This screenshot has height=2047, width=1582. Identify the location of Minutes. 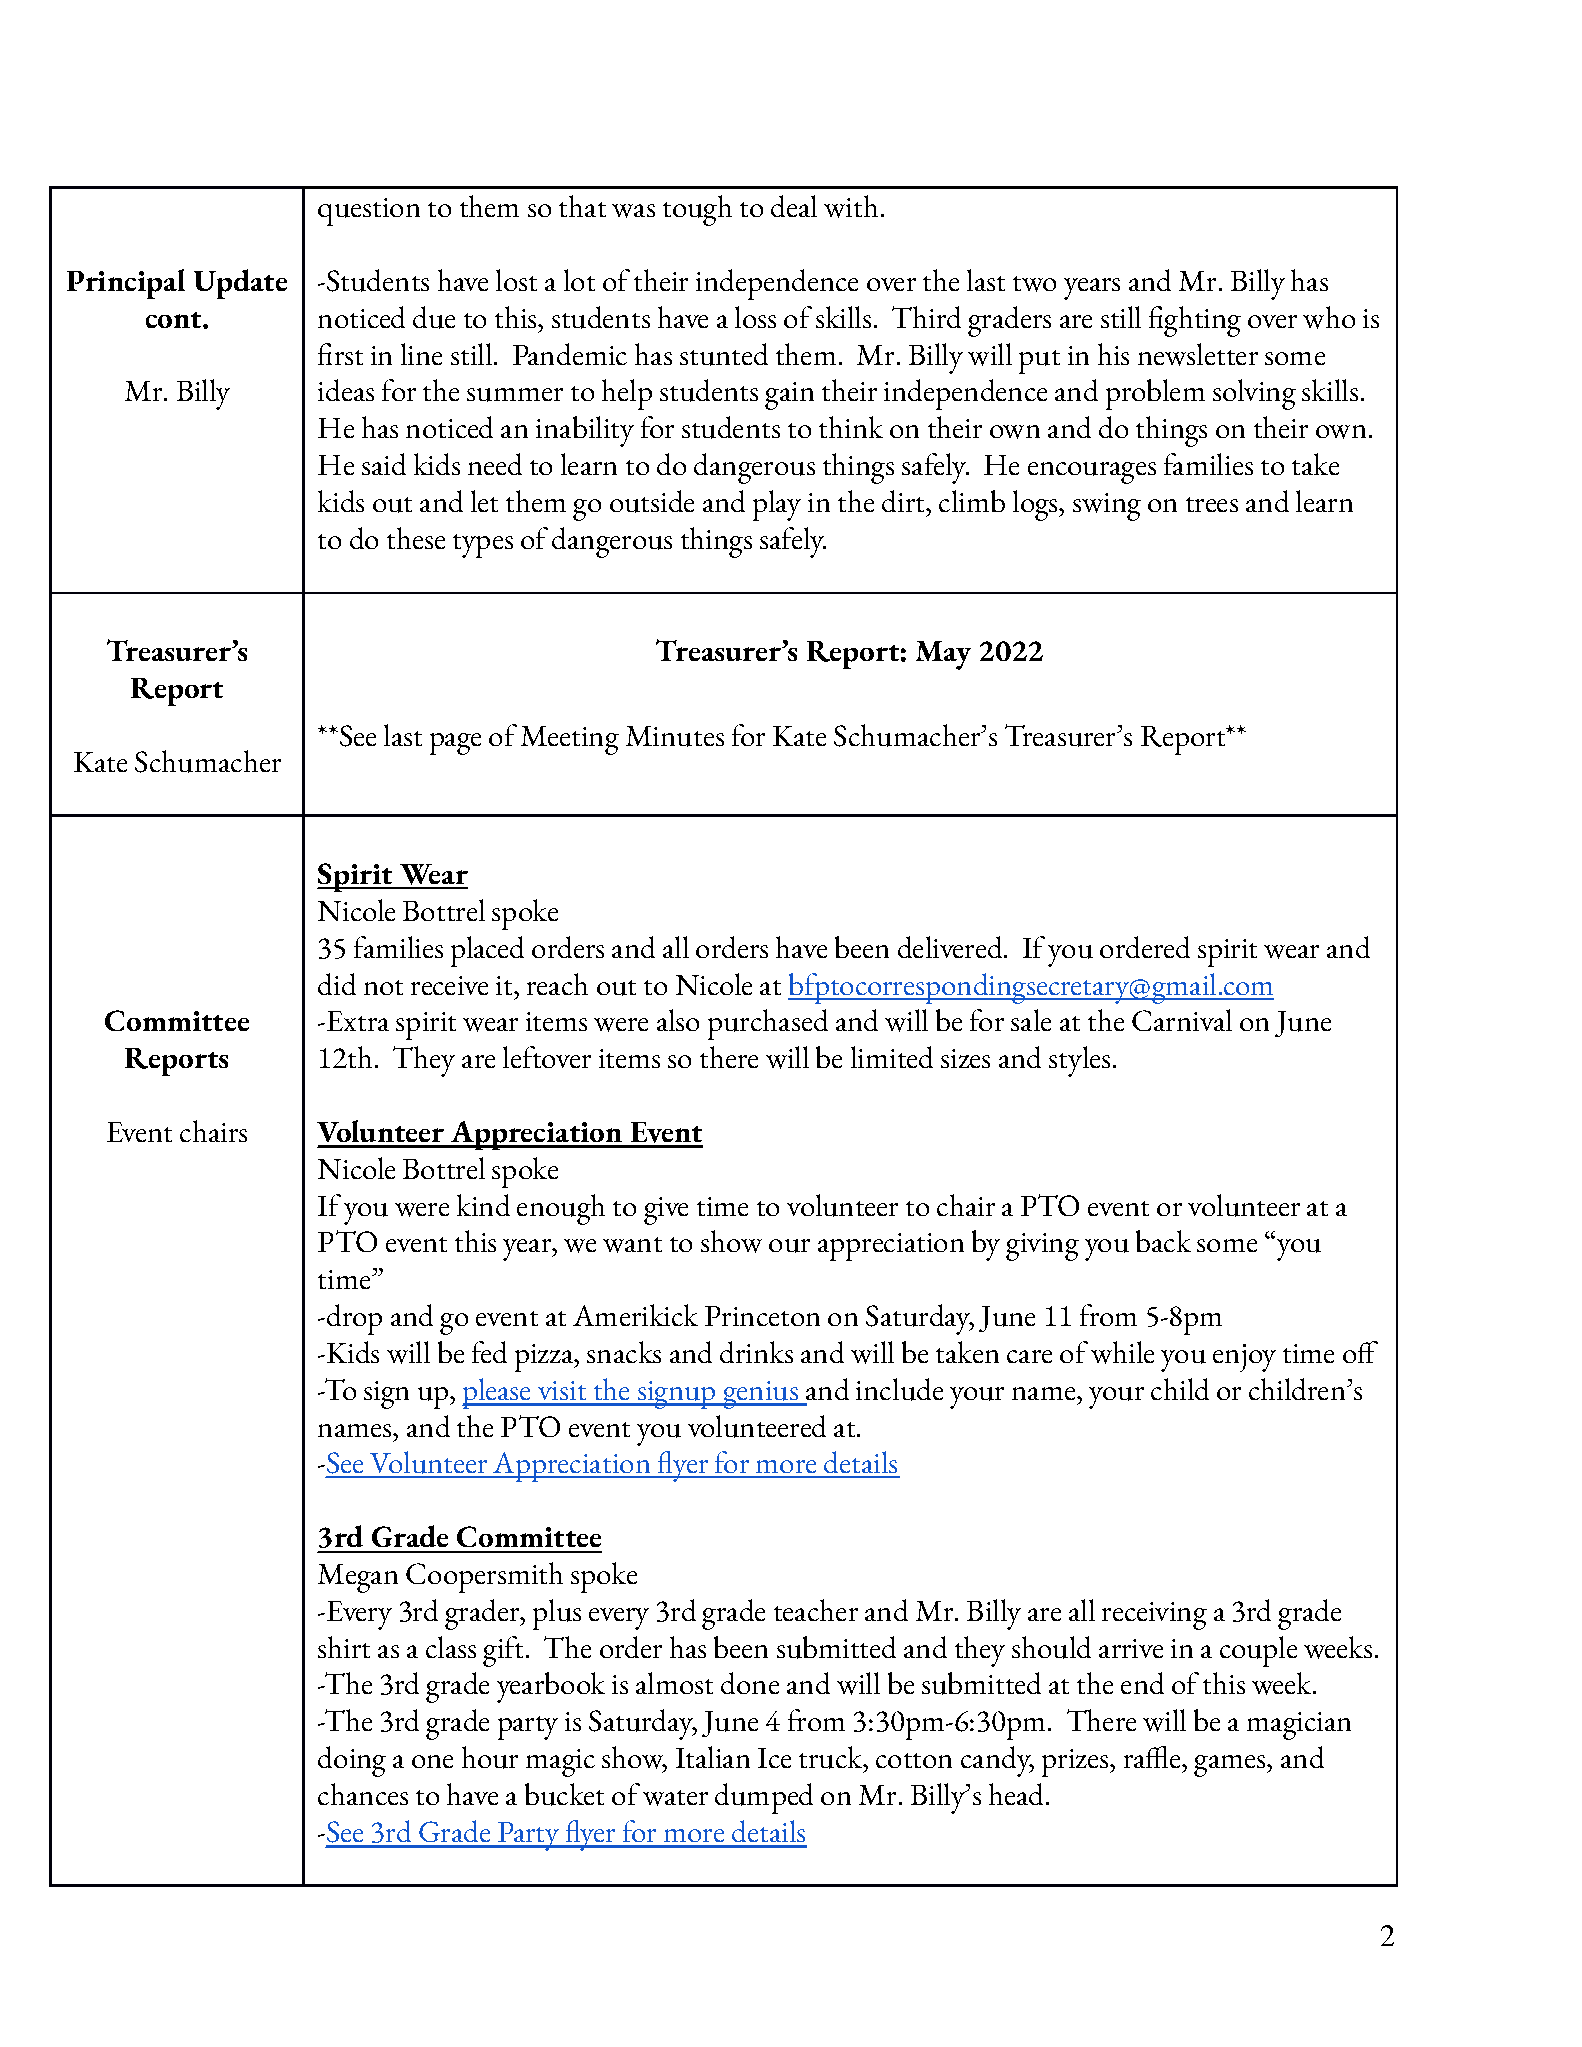
(675, 736).
